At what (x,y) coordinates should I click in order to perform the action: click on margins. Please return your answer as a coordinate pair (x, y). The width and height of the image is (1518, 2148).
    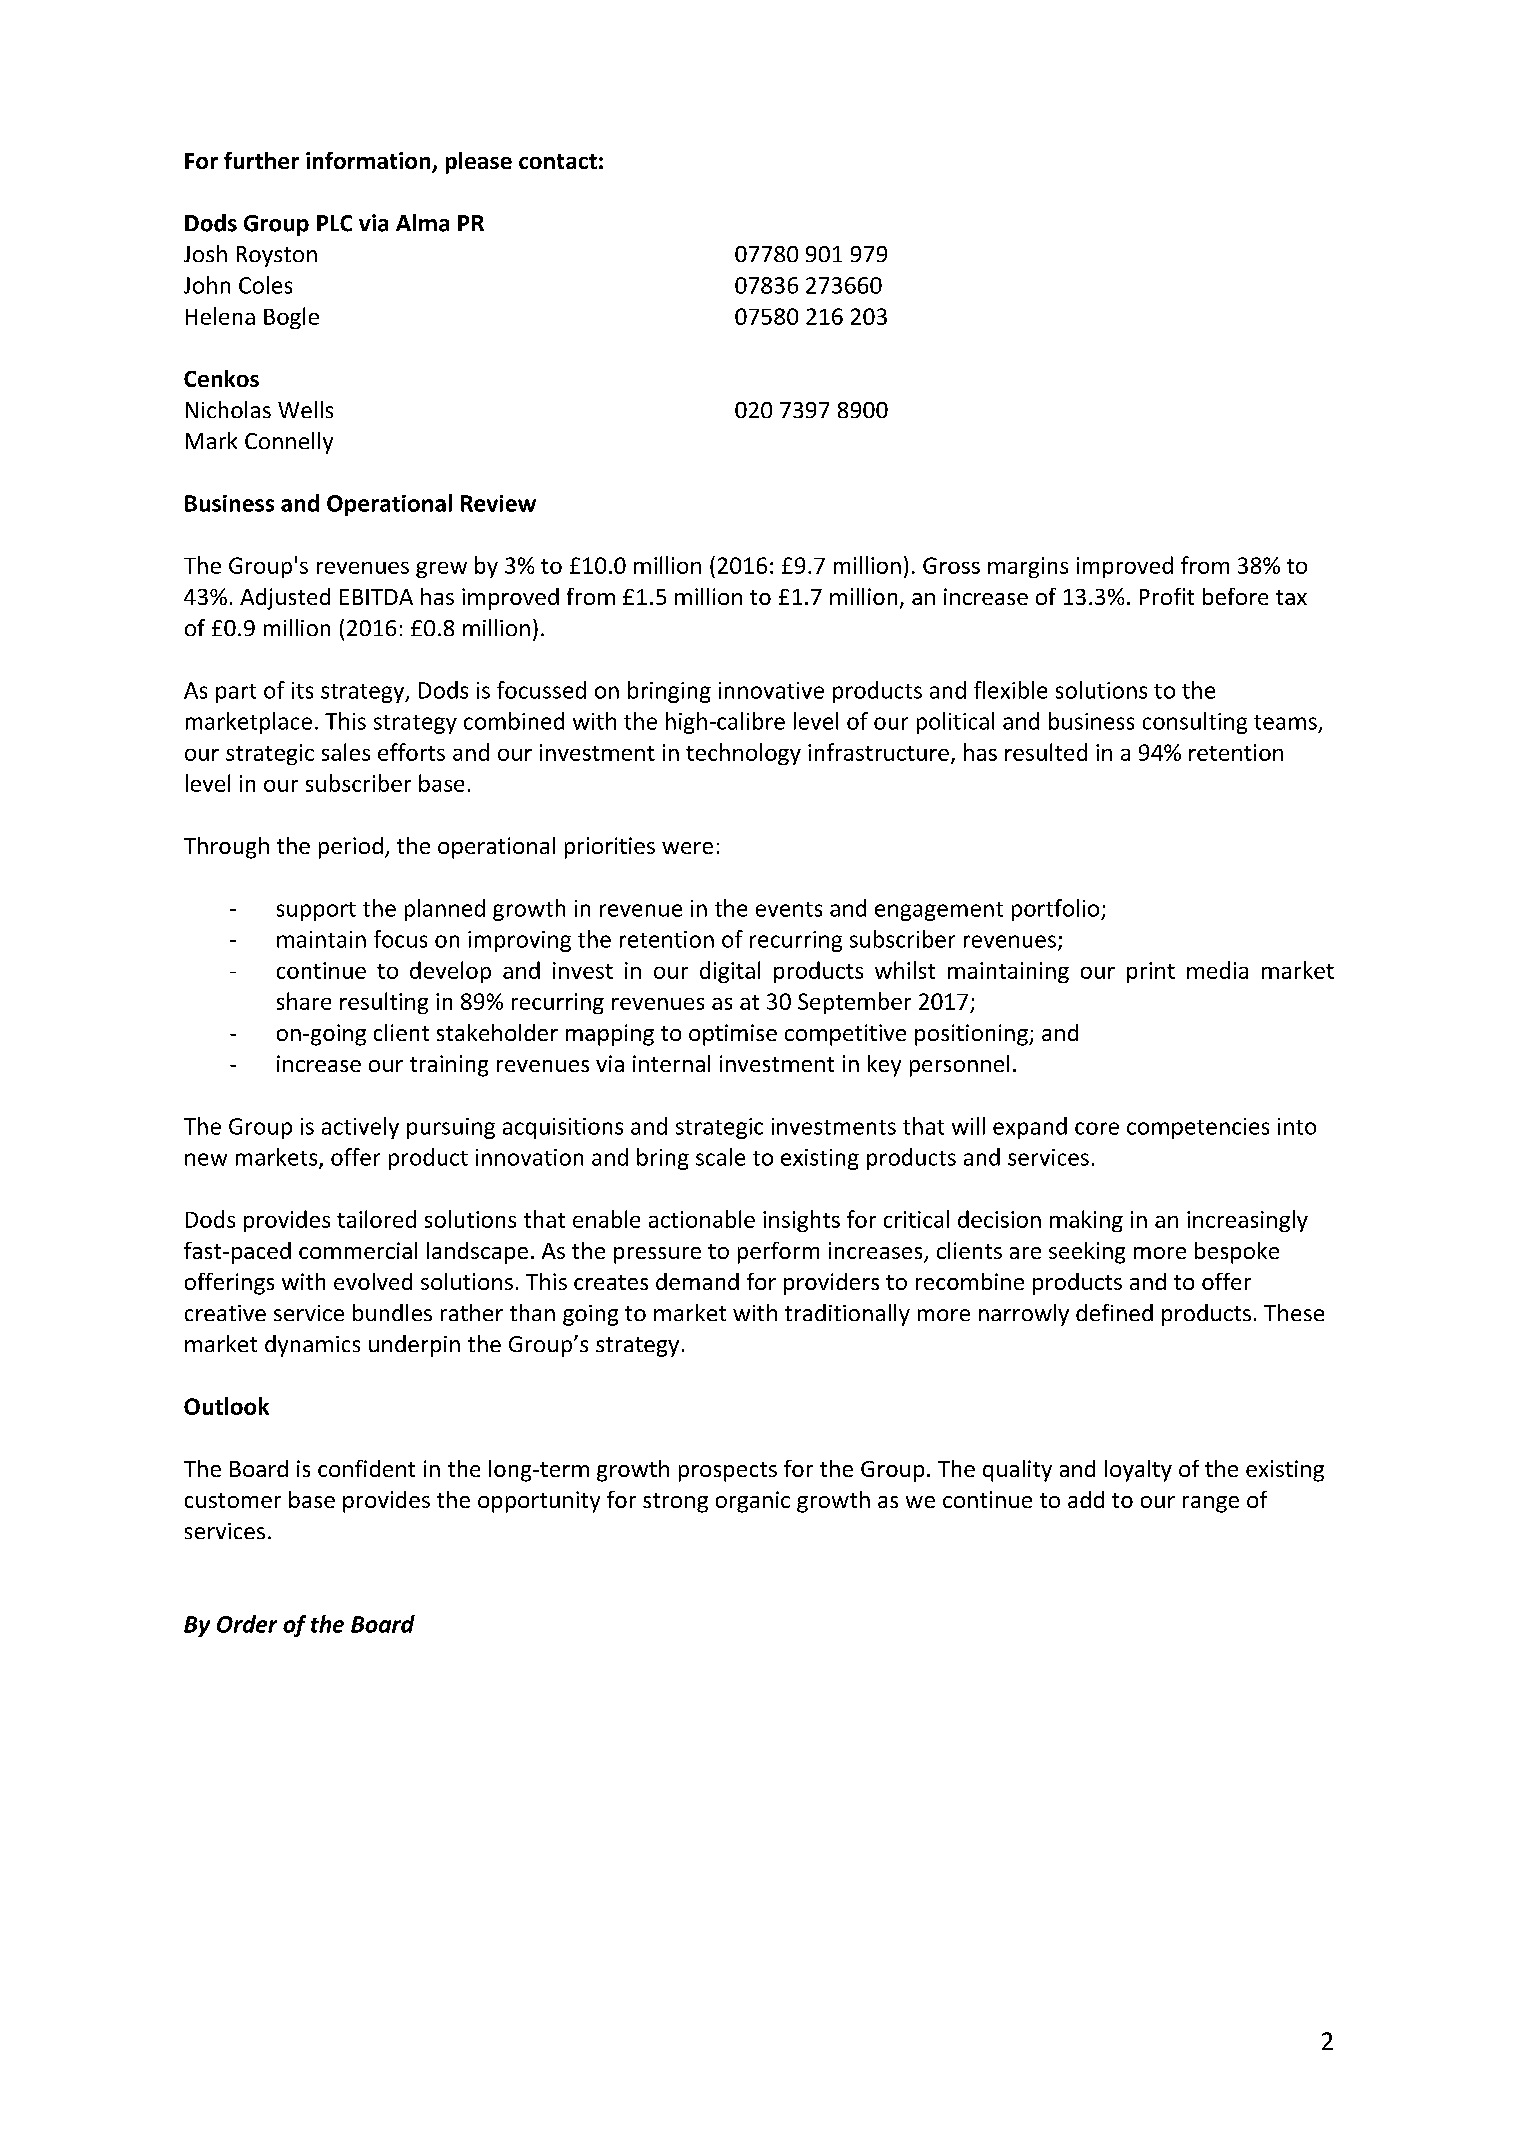
    Looking at the image, I should click on (1028, 567).
